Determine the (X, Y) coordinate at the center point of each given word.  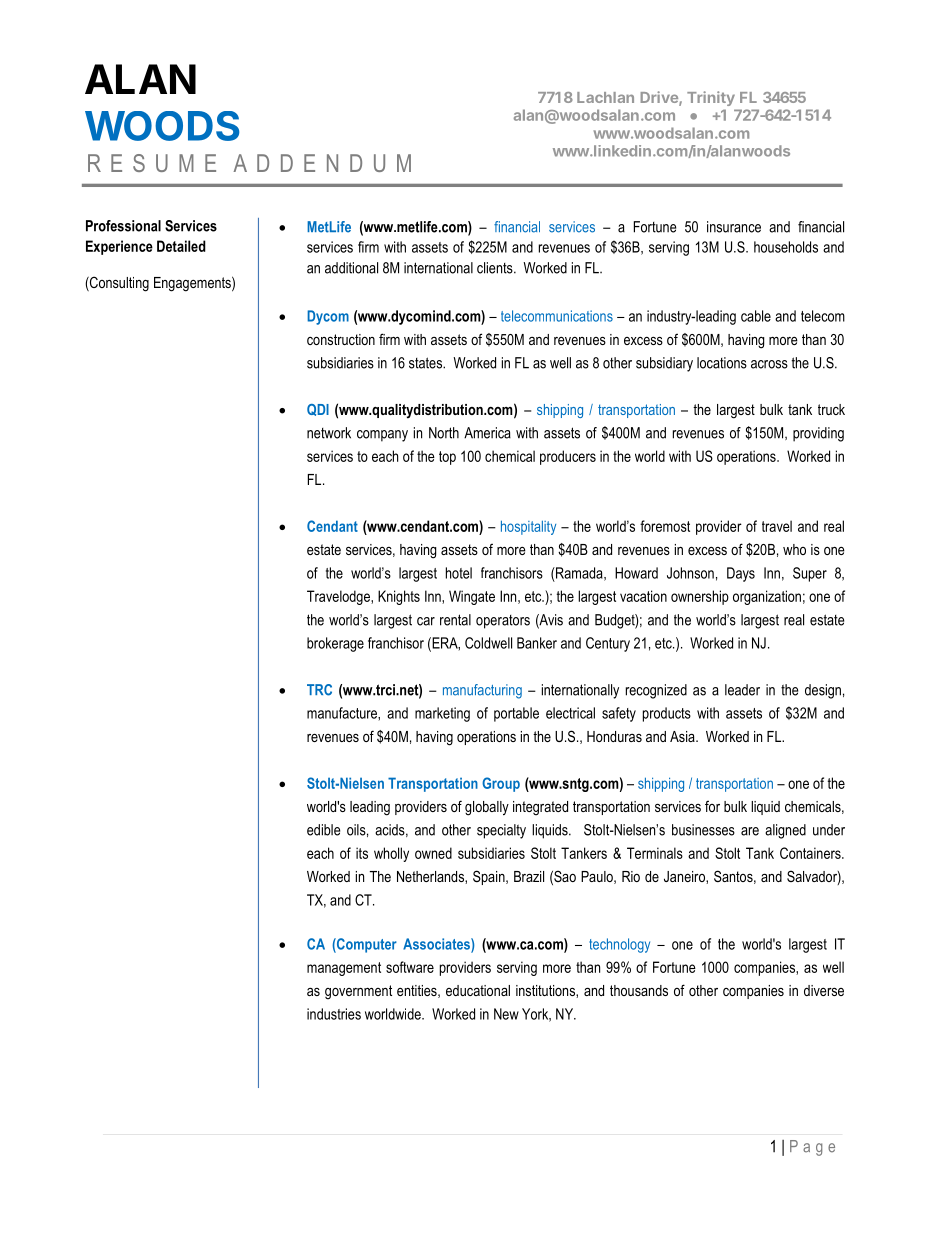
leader (742, 690)
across (769, 364)
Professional (123, 226)
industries (334, 1014)
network (329, 433)
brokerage (335, 644)
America (487, 433)
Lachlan (605, 97)
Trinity (711, 98)
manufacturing (482, 691)
